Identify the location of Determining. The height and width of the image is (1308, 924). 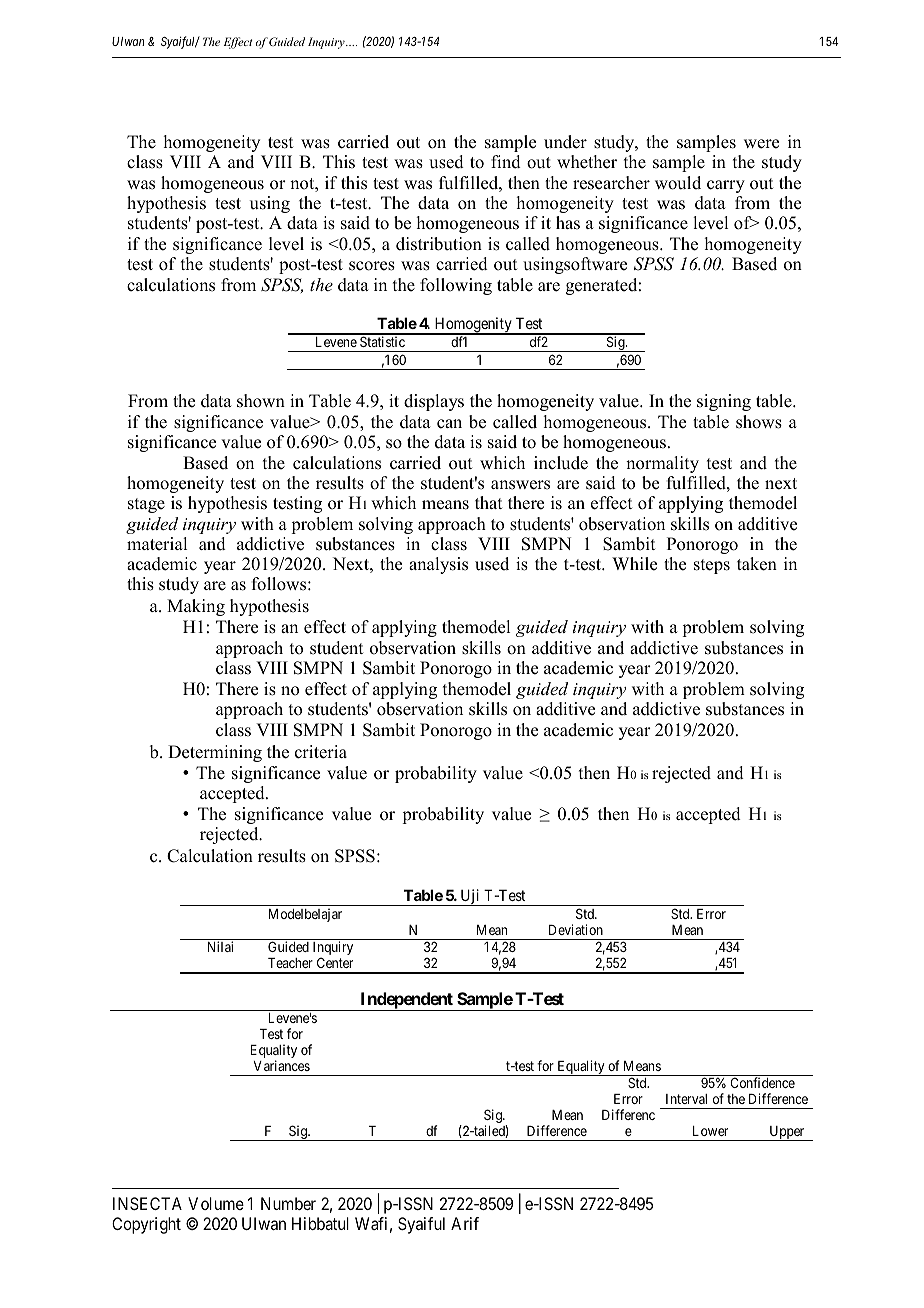
(215, 753).
